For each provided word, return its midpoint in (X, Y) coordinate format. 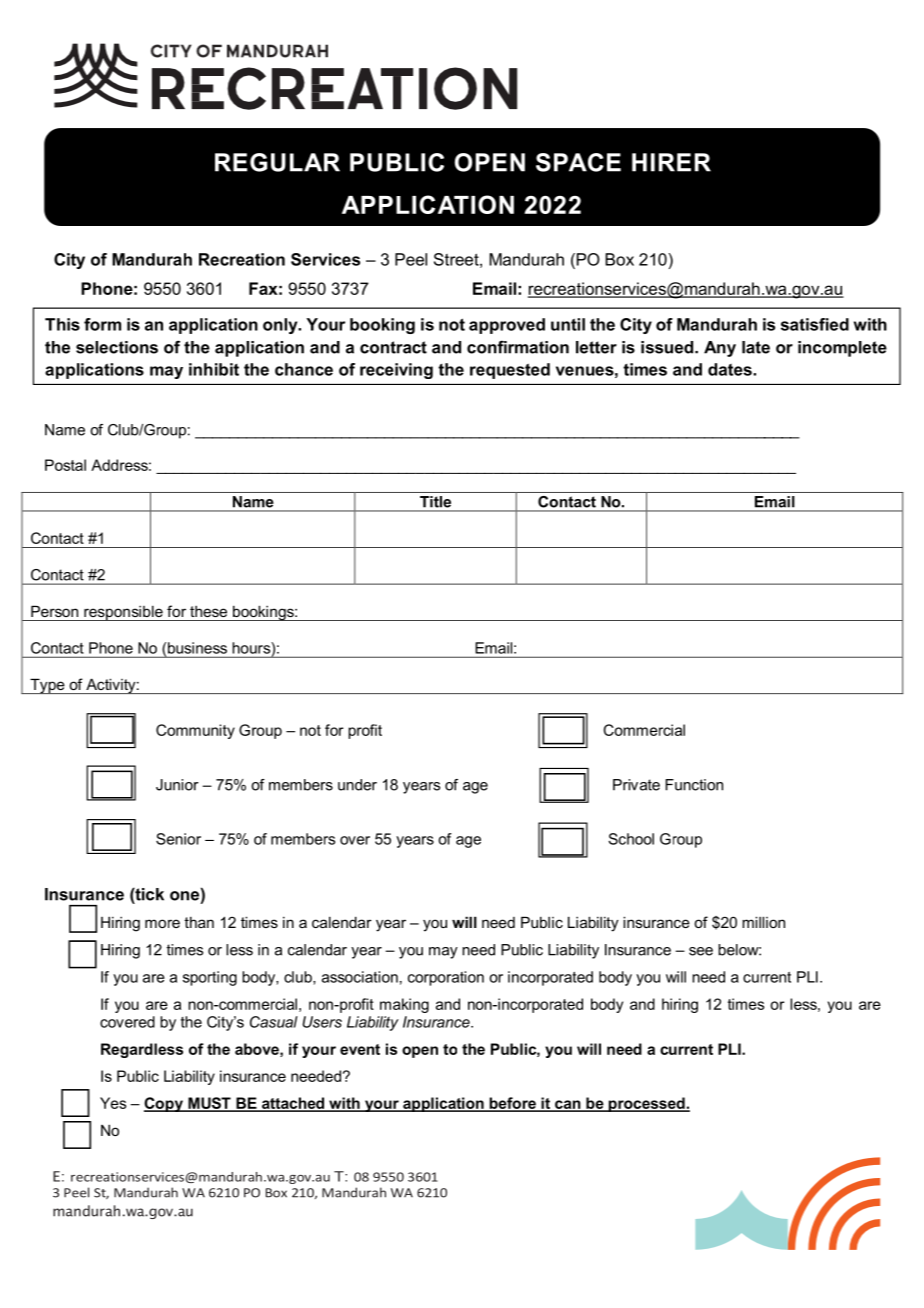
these (208, 611)
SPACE (578, 162)
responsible (123, 613)
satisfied (815, 324)
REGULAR (277, 162)
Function (694, 785)
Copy (164, 1104)
